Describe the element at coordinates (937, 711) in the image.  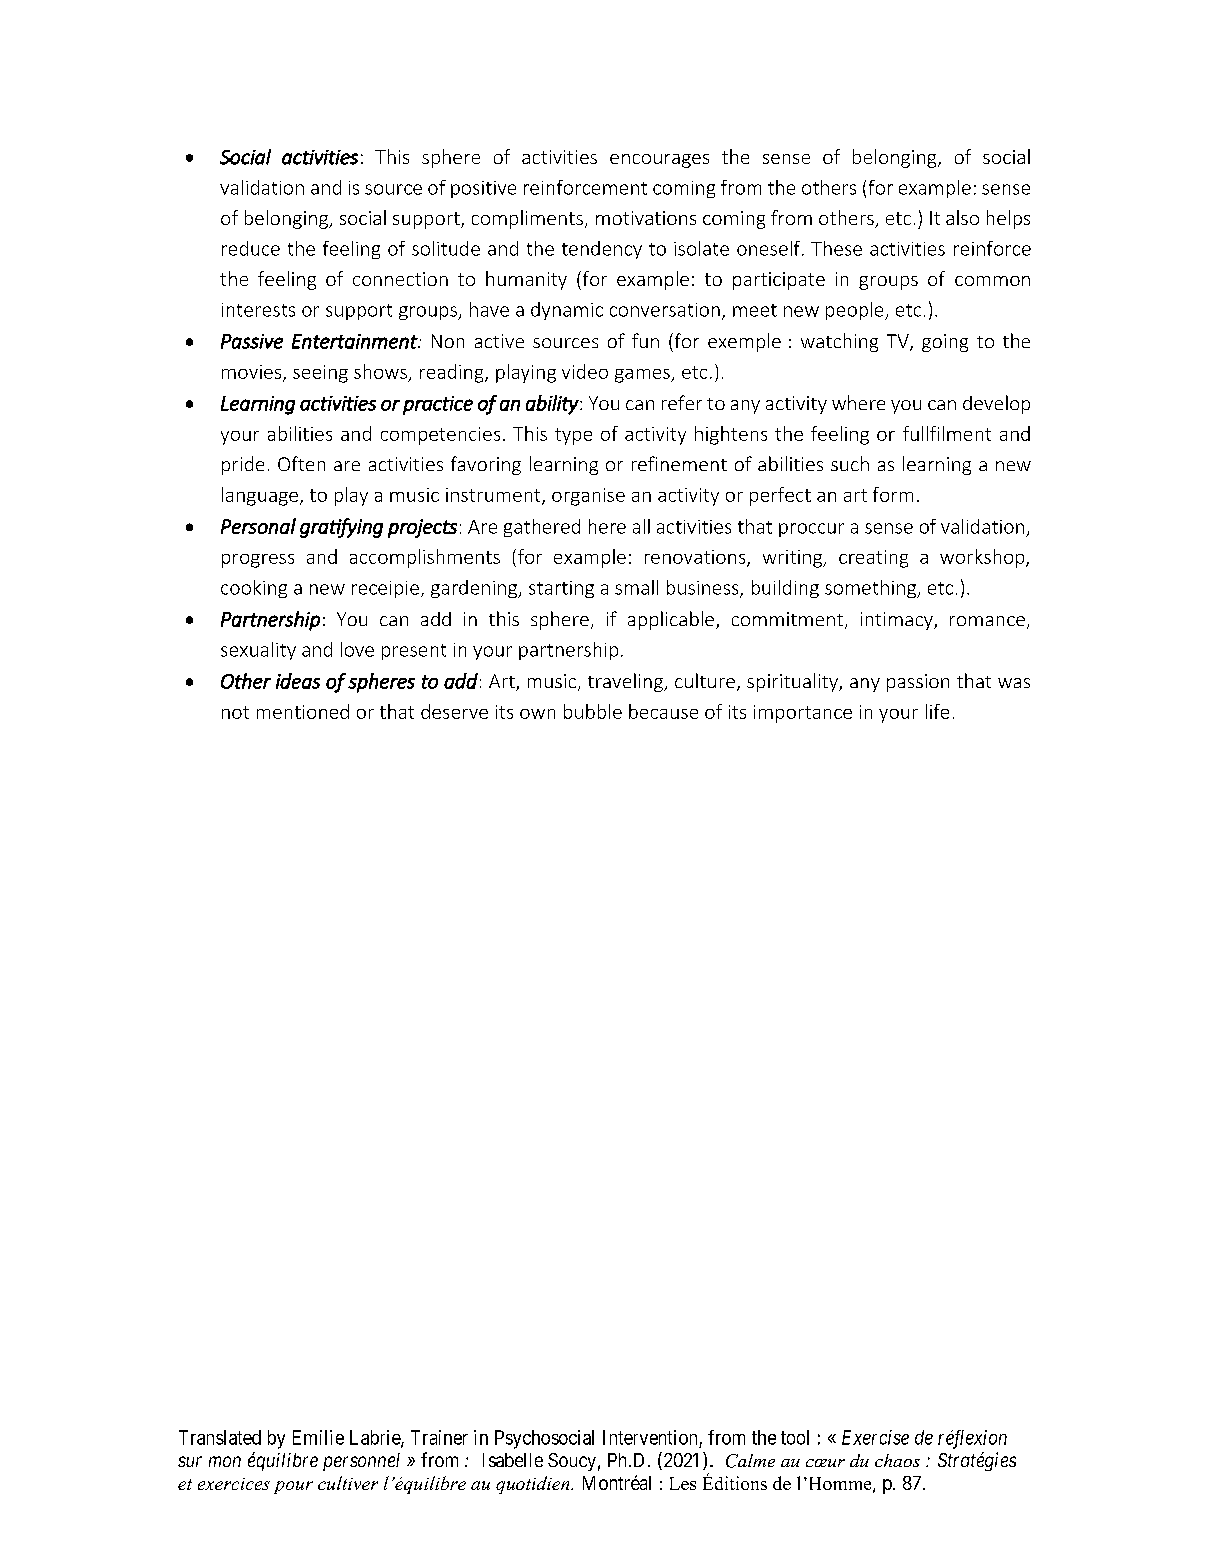
I see `life` at that location.
